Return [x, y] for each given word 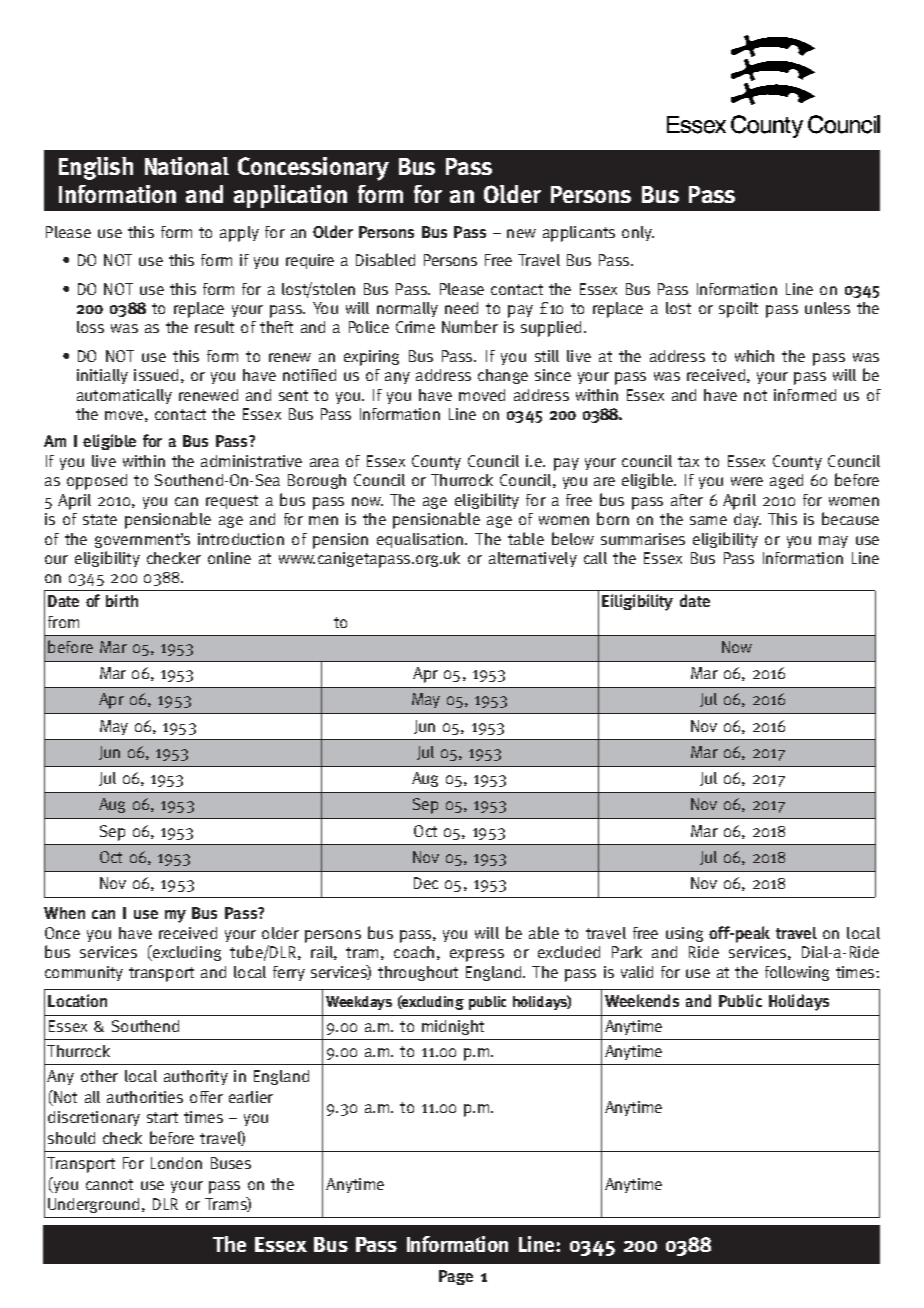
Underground [93, 1205]
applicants [579, 234]
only [638, 233]
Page [456, 1277]
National [187, 166]
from [63, 622]
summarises [643, 539]
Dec [426, 883]
